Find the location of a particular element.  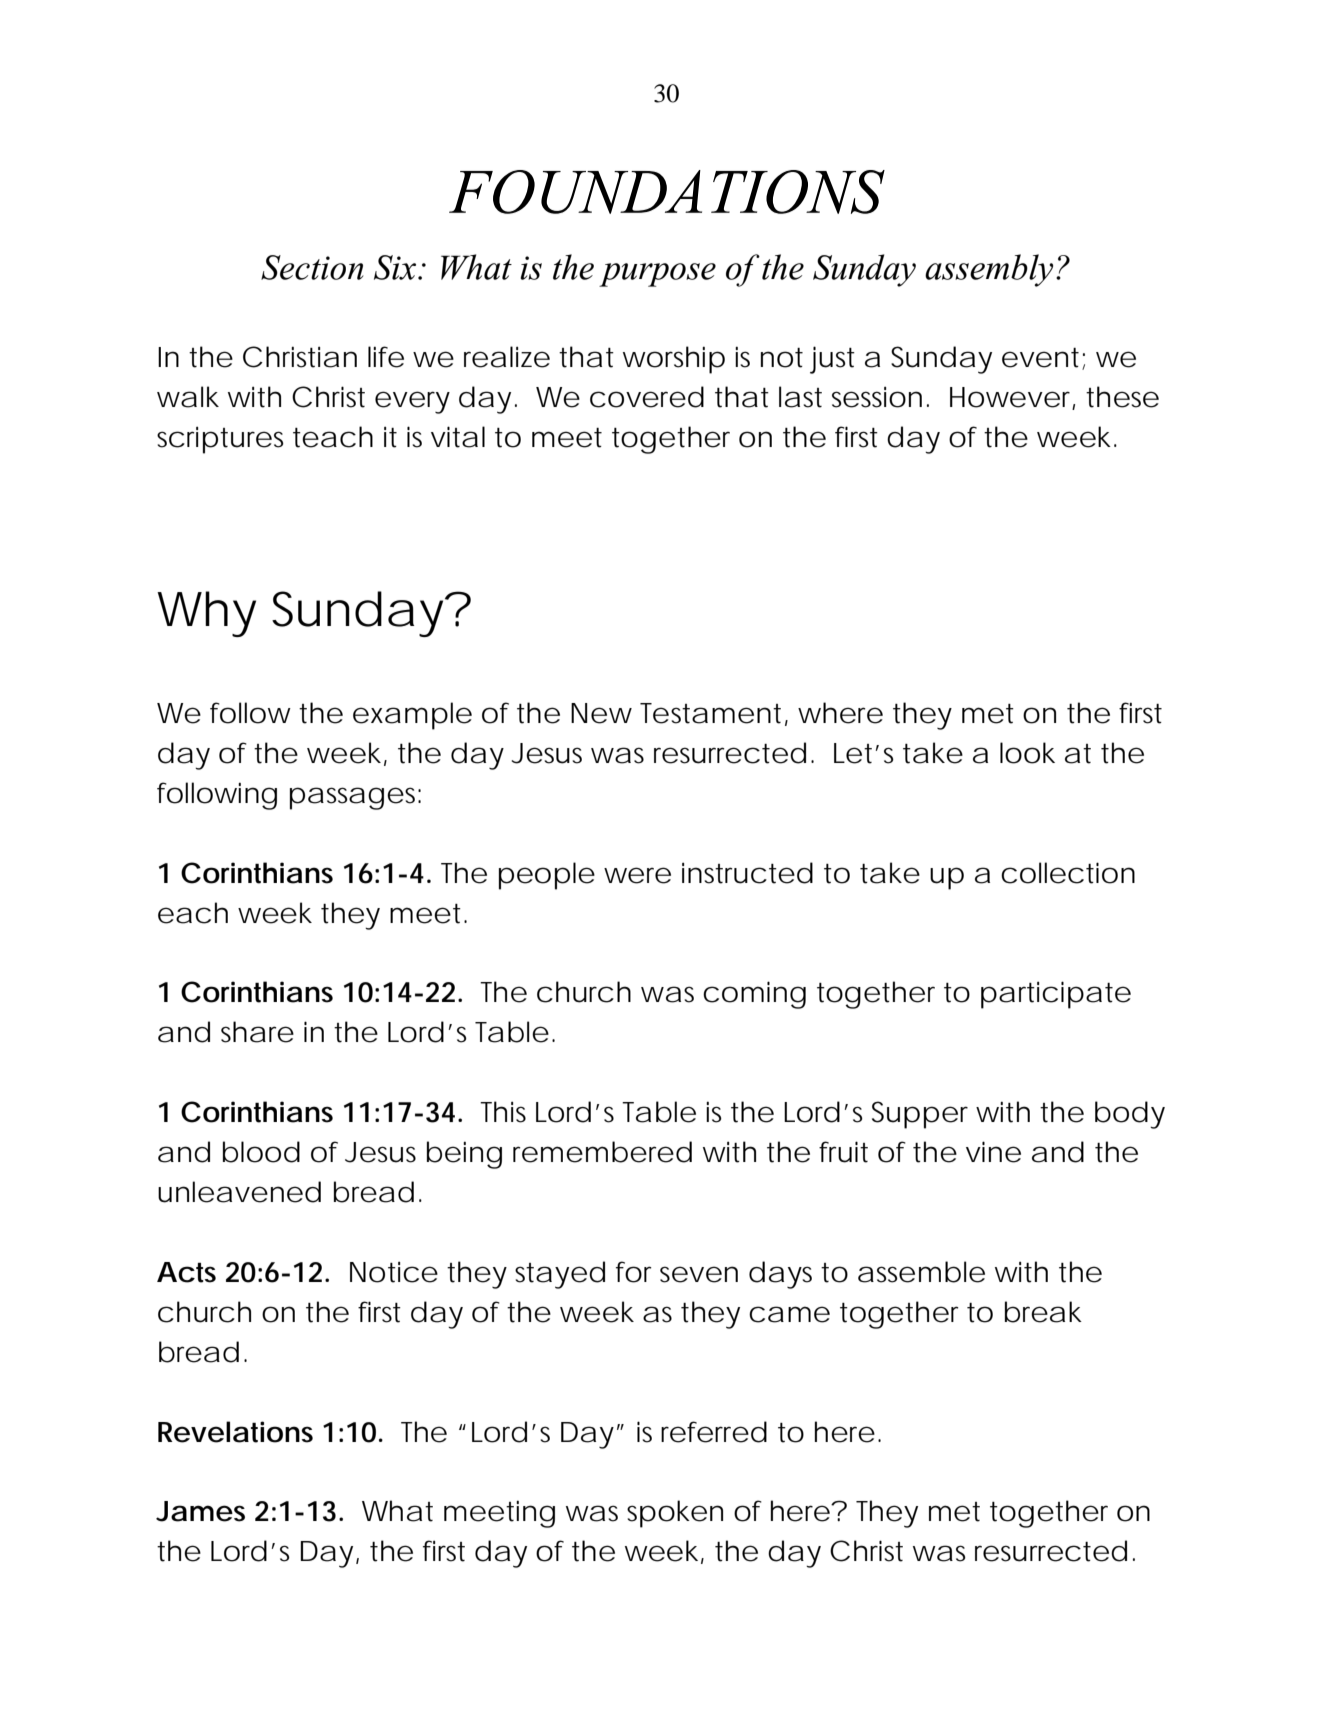

collection is located at coordinates (1068, 873).
